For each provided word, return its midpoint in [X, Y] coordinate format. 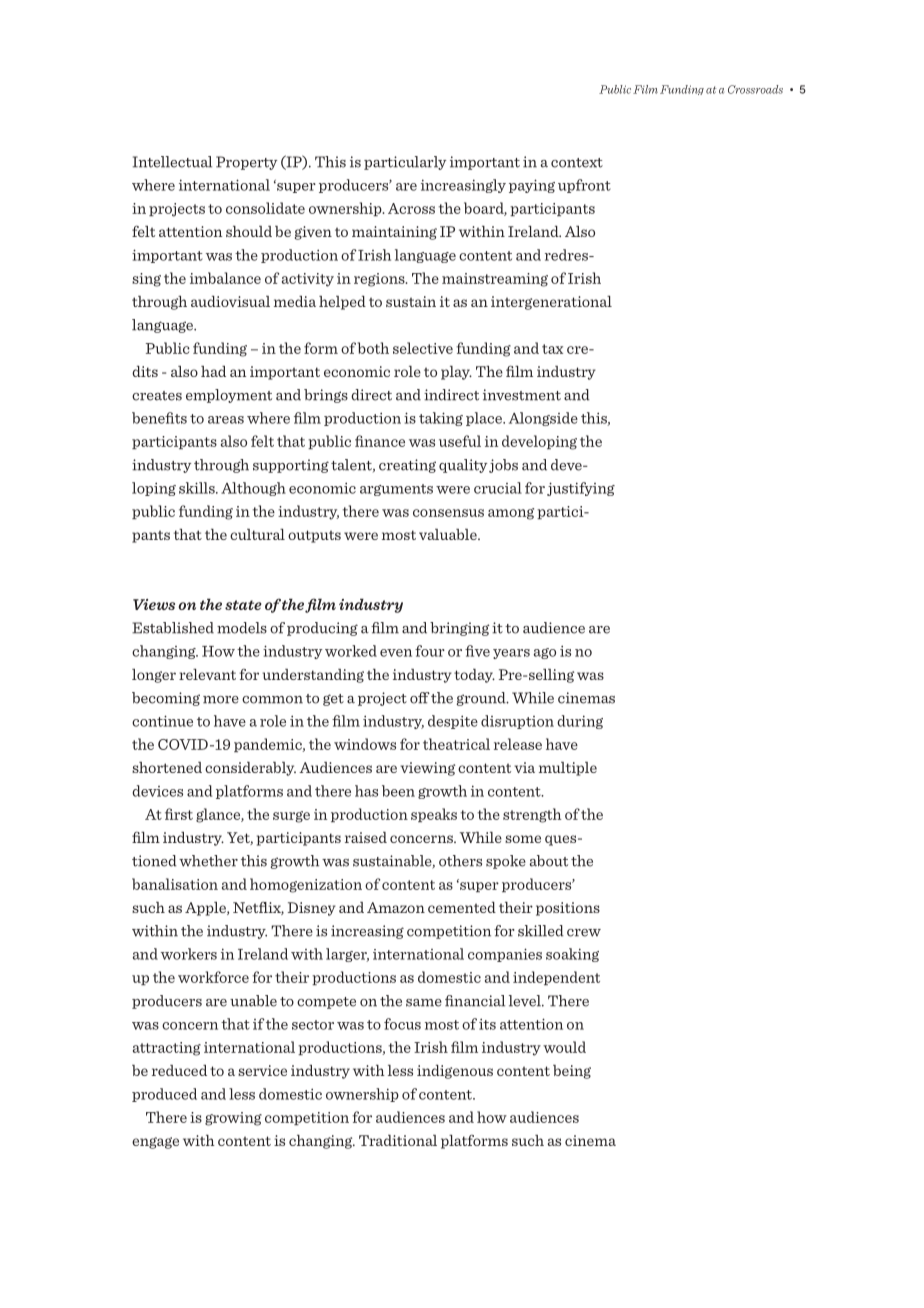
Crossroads [755, 89]
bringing [460, 629]
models [242, 628]
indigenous [455, 1072]
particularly [405, 163]
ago [545, 653]
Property [246, 163]
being [572, 1072]
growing [233, 1119]
